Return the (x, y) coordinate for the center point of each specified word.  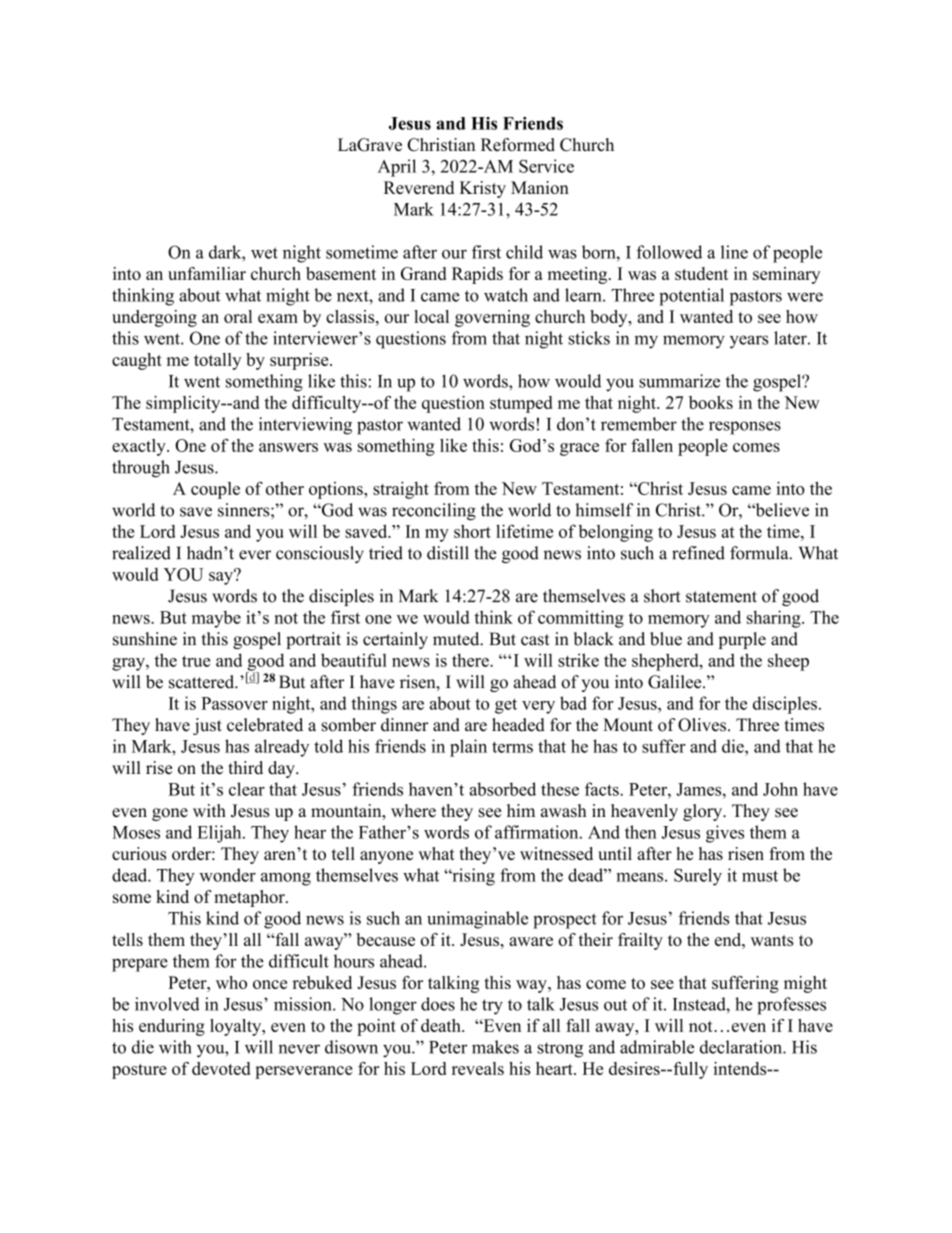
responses (745, 428)
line (734, 252)
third (245, 768)
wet (264, 253)
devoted (221, 1068)
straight (401, 490)
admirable (657, 1047)
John (780, 789)
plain (468, 748)
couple (215, 490)
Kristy (483, 189)
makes (495, 1047)
